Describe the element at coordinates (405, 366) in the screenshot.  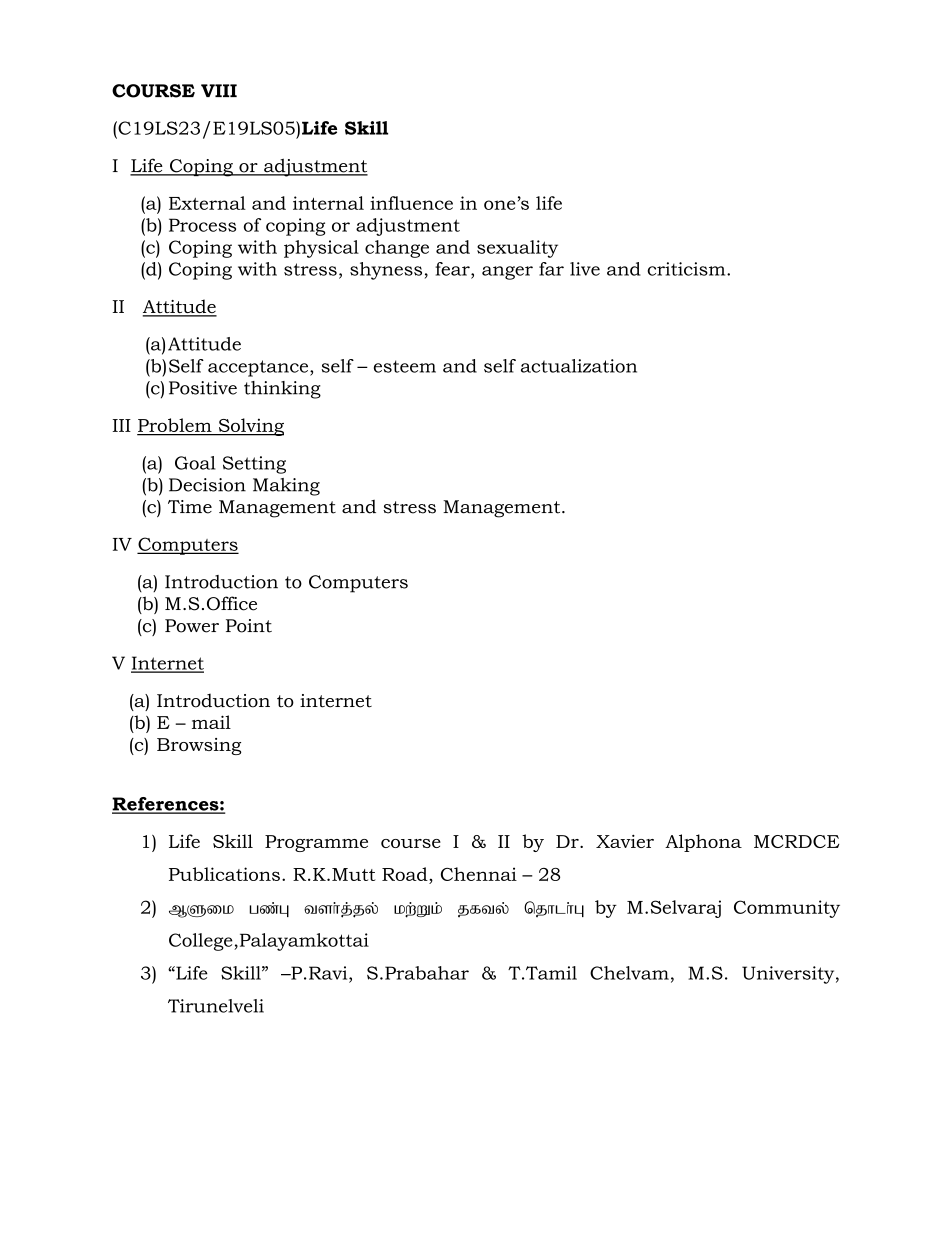
I see `esteem` at that location.
